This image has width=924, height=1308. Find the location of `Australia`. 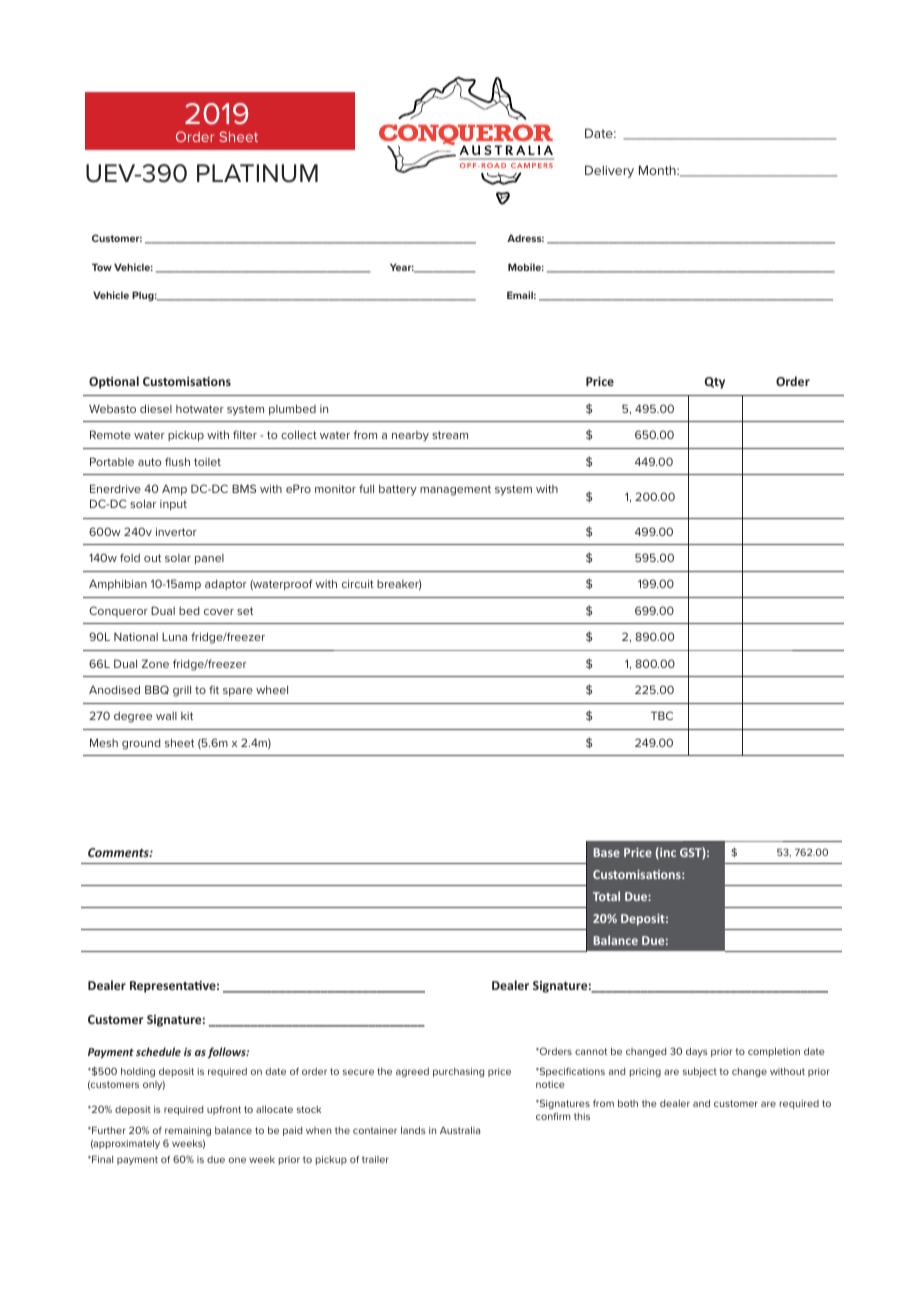

Australia is located at coordinates (460, 1130).
